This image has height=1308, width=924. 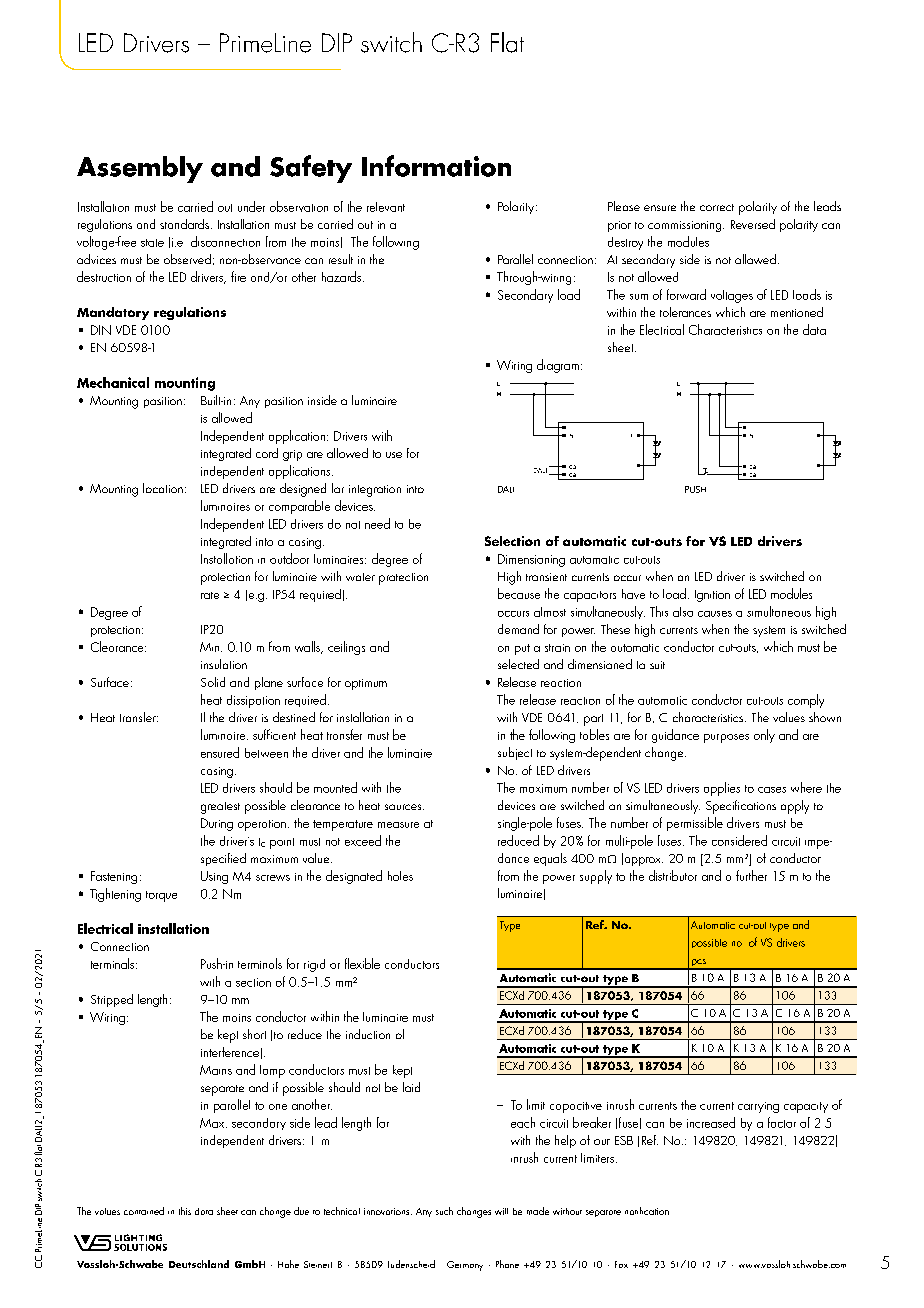 What do you see at coordinates (184, 224) in the image?
I see `standards` at bounding box center [184, 224].
